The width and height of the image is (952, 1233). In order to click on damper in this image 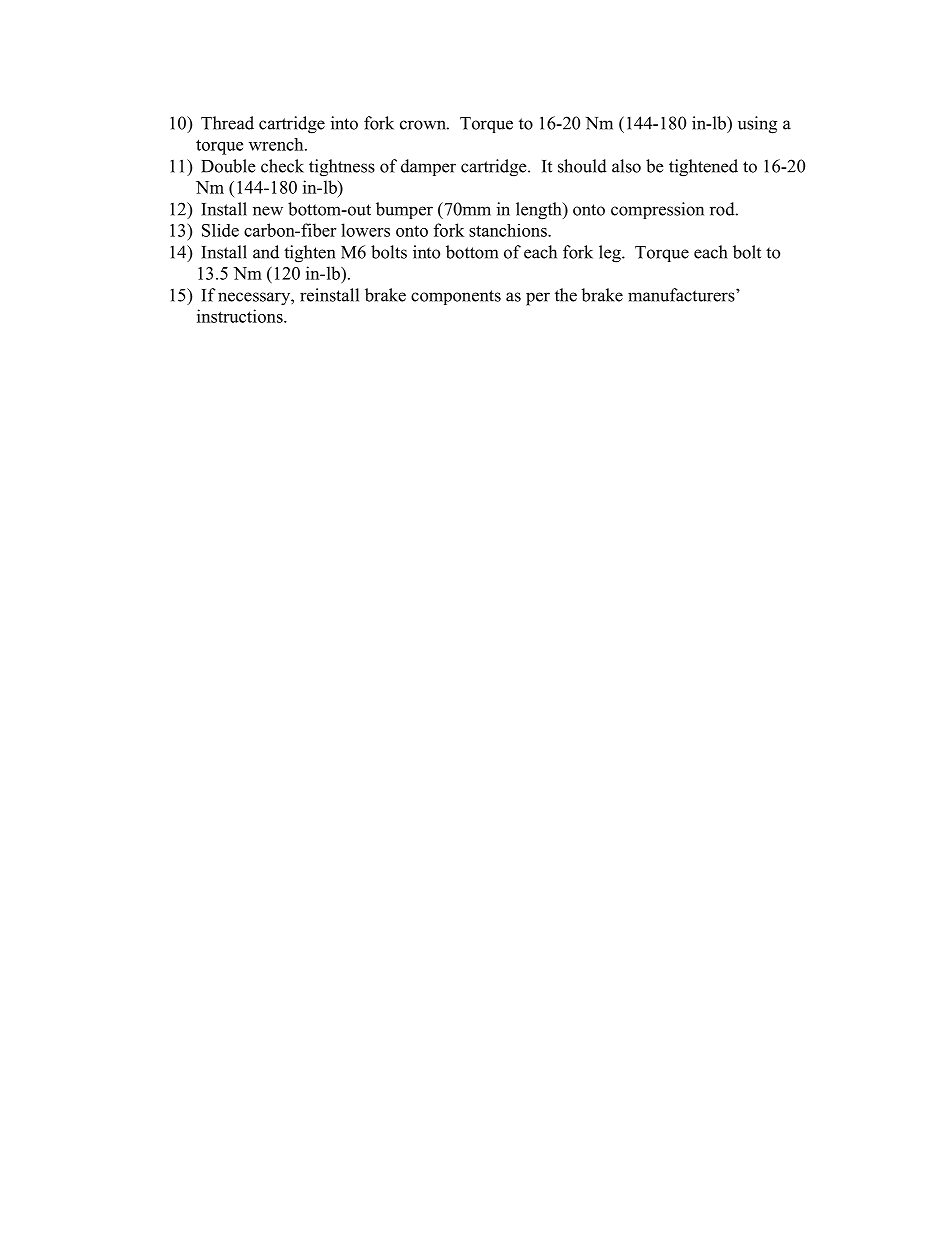, I will do `click(428, 167)`.
